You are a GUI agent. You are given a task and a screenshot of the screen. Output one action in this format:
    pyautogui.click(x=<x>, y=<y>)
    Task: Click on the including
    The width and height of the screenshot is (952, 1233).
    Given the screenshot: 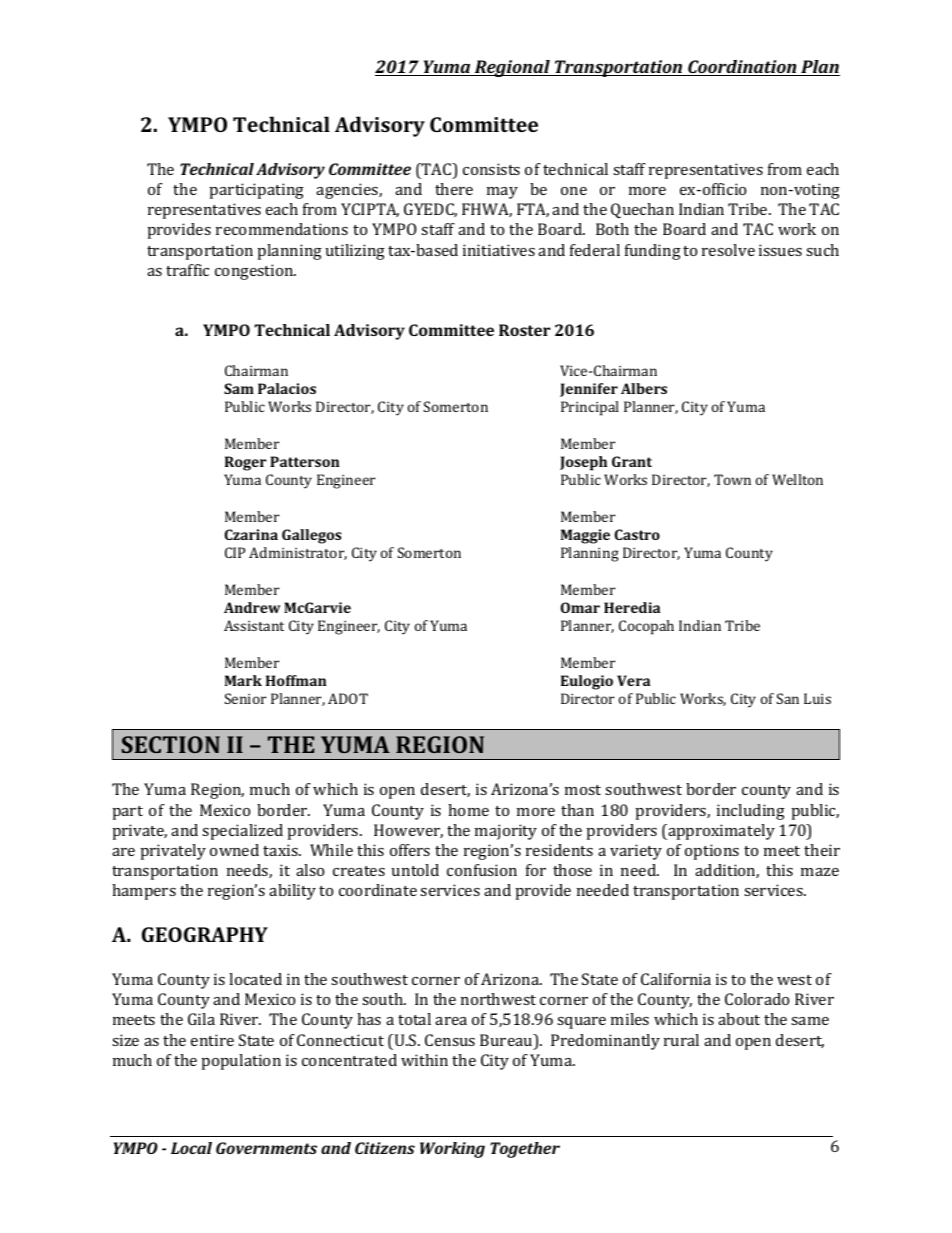 What is the action you would take?
    pyautogui.click(x=751, y=812)
